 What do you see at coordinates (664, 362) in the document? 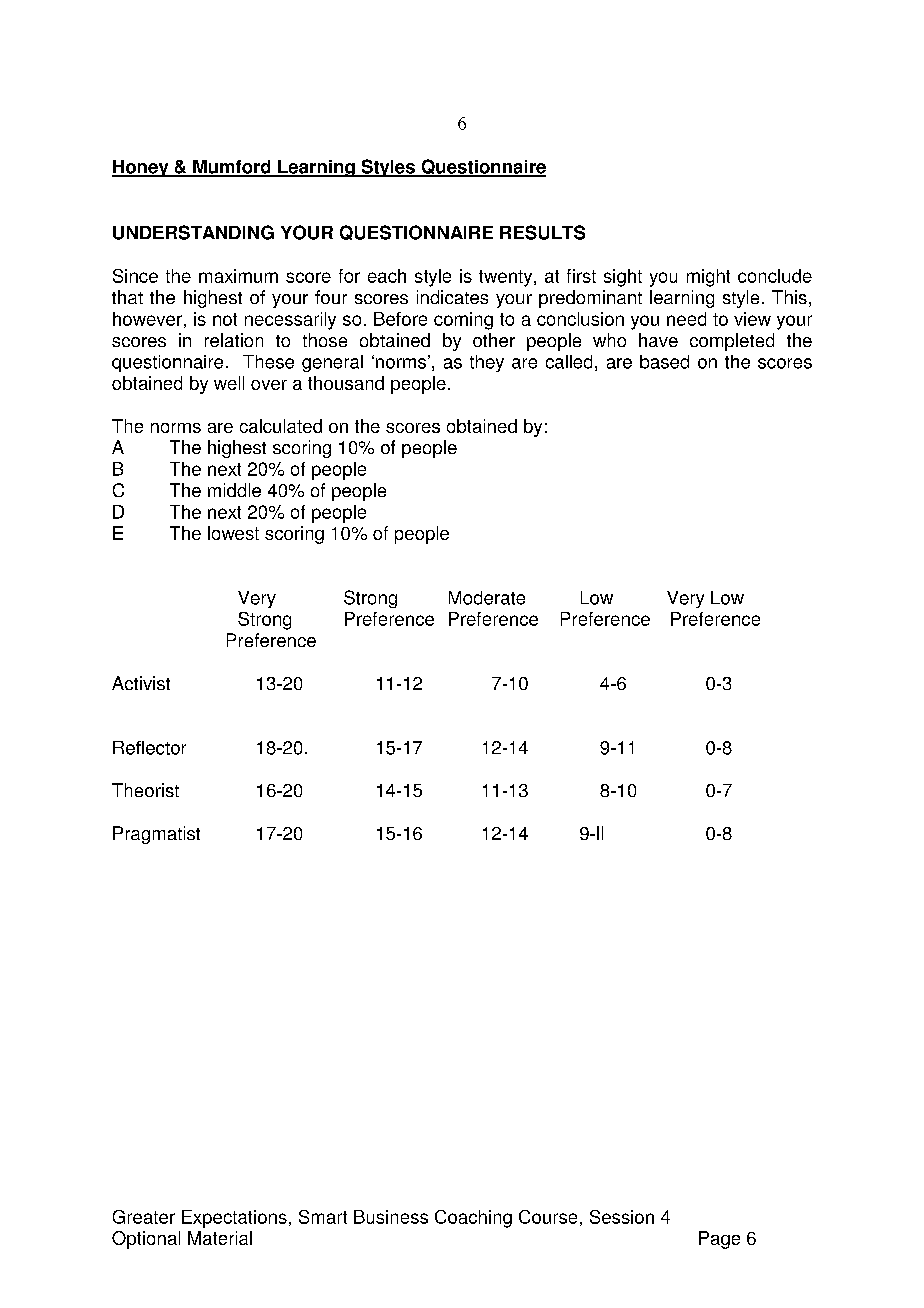
I see `based` at bounding box center [664, 362].
